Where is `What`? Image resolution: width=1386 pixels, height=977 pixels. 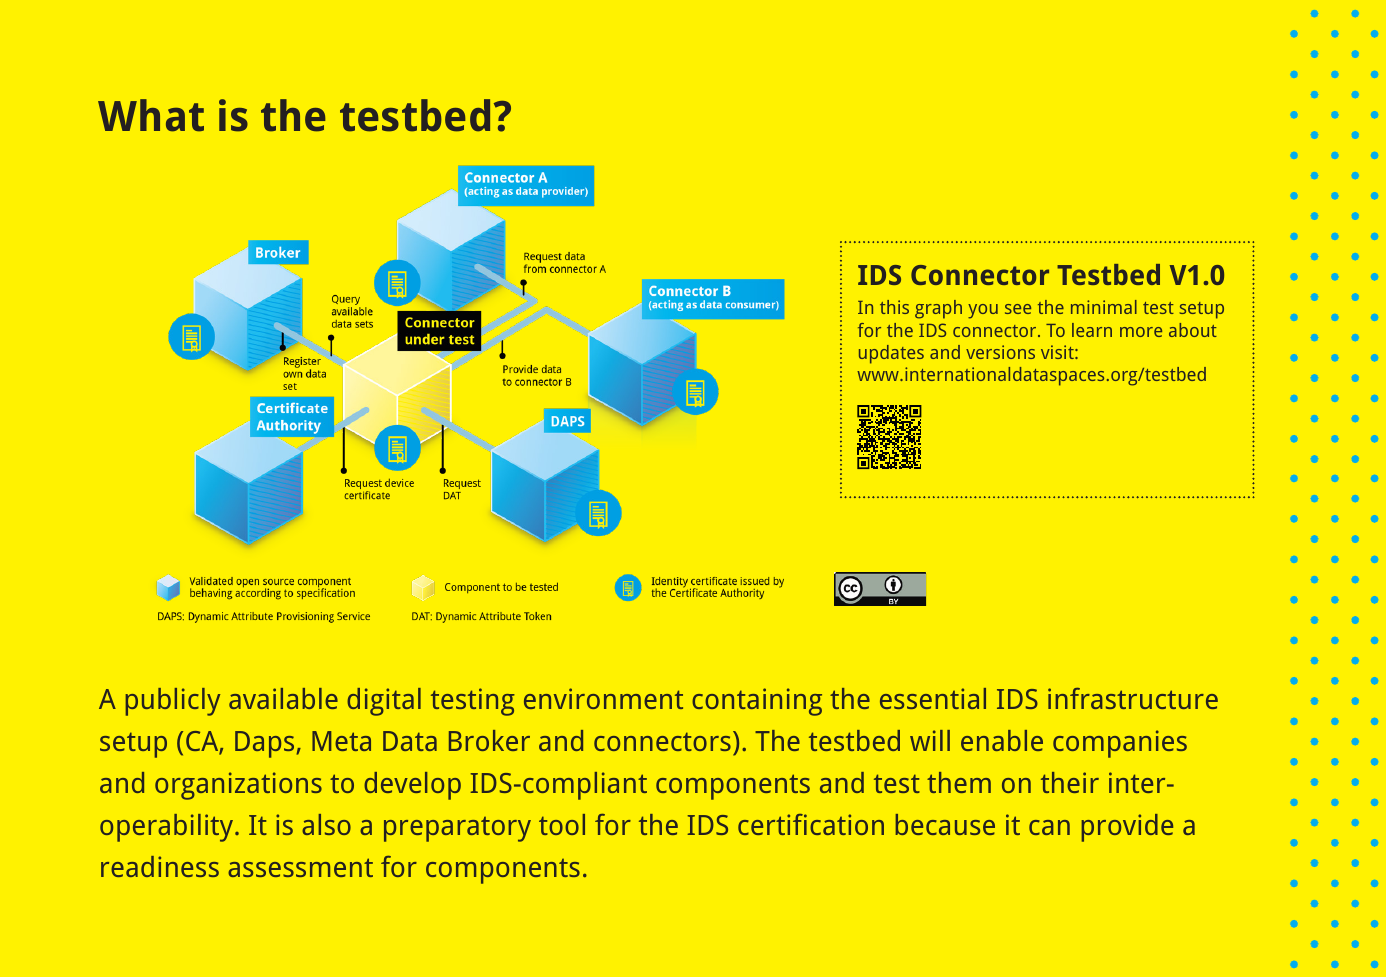
What is located at coordinates (151, 115).
